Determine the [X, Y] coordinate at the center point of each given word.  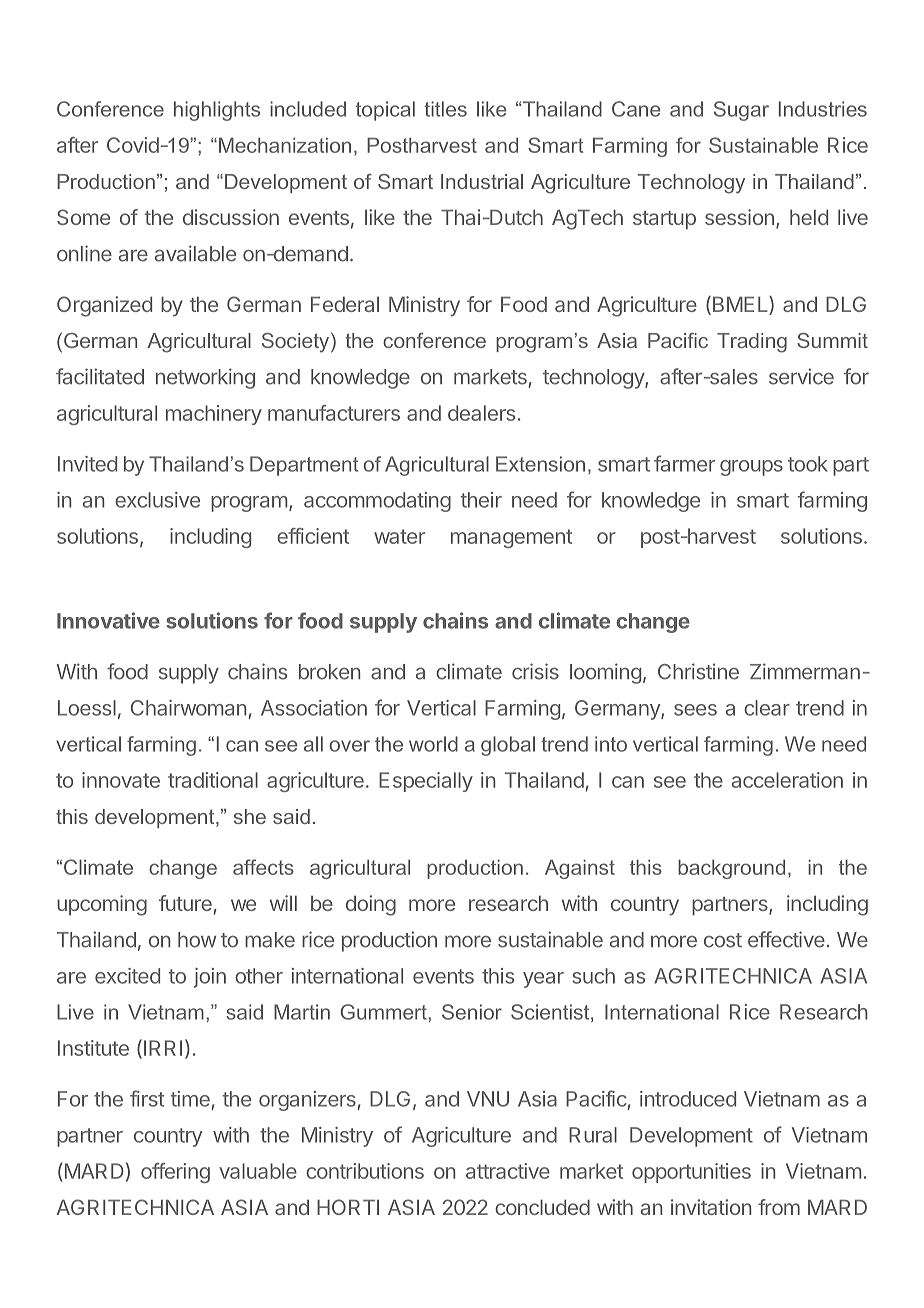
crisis [535, 671]
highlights [217, 111]
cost [723, 940]
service [801, 376]
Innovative [108, 620]
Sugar [741, 111]
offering [175, 1173]
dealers [481, 413]
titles [445, 109]
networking [205, 378]
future [185, 903]
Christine [698, 671]
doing [371, 905]
